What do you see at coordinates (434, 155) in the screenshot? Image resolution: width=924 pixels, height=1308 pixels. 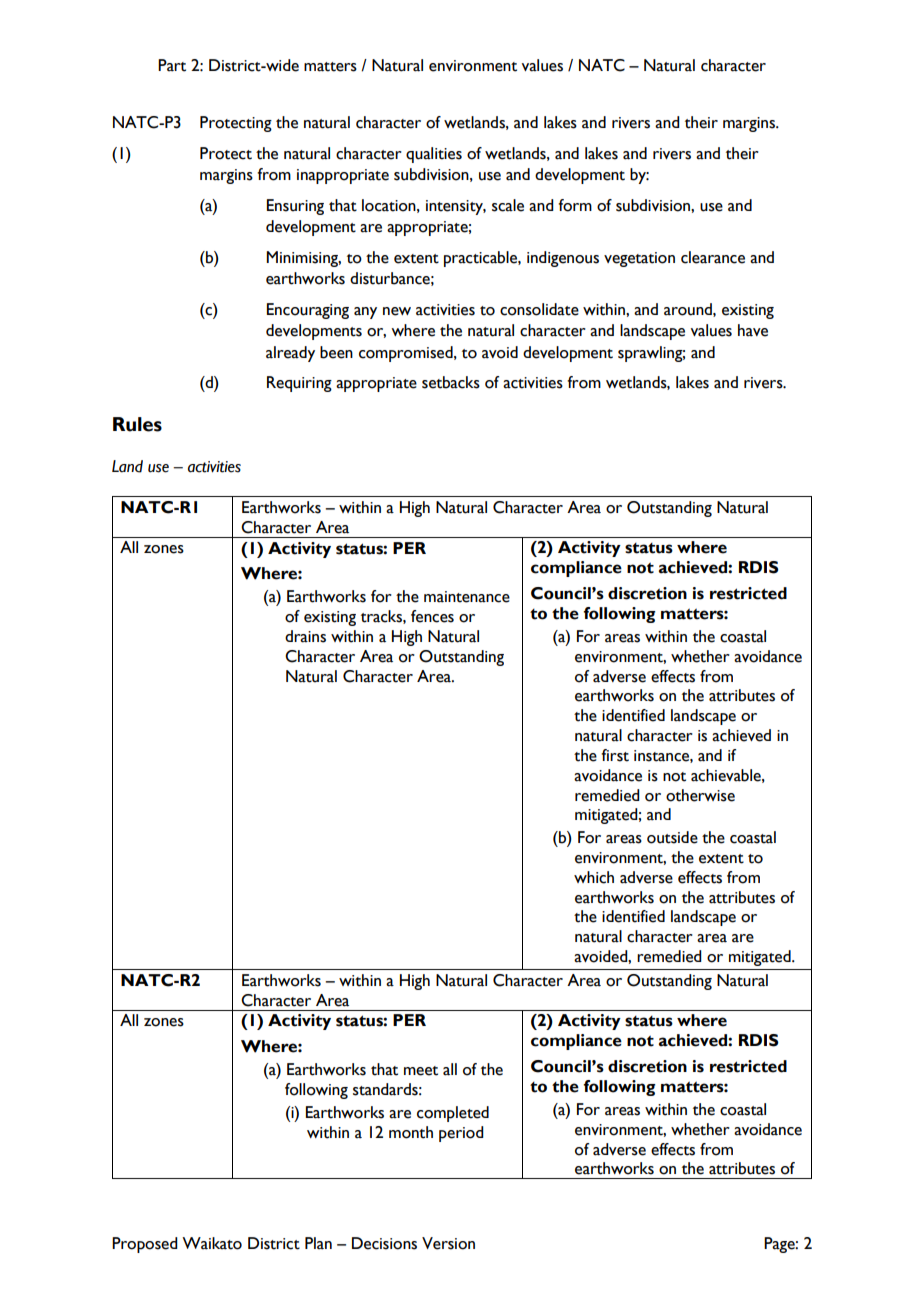 I see `qualities` at bounding box center [434, 155].
